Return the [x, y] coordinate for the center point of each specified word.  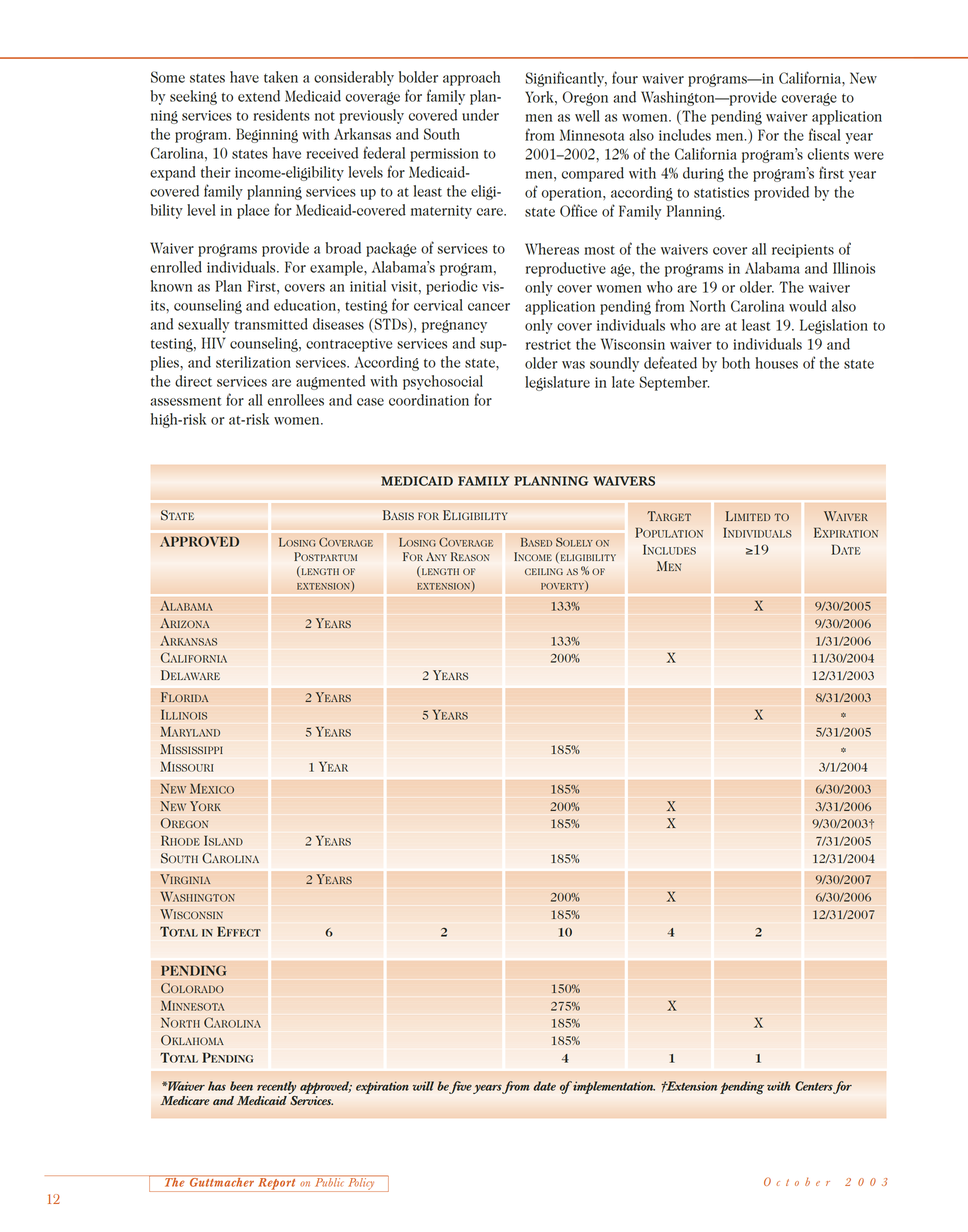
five [460, 1087]
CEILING [544, 571]
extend [259, 96]
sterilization [253, 362]
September [674, 383]
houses [776, 363]
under [480, 115]
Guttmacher [222, 1181]
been [241, 1086]
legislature [557, 383]
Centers [814, 1086]
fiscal [825, 134]
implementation [613, 1087]
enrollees [296, 400]
